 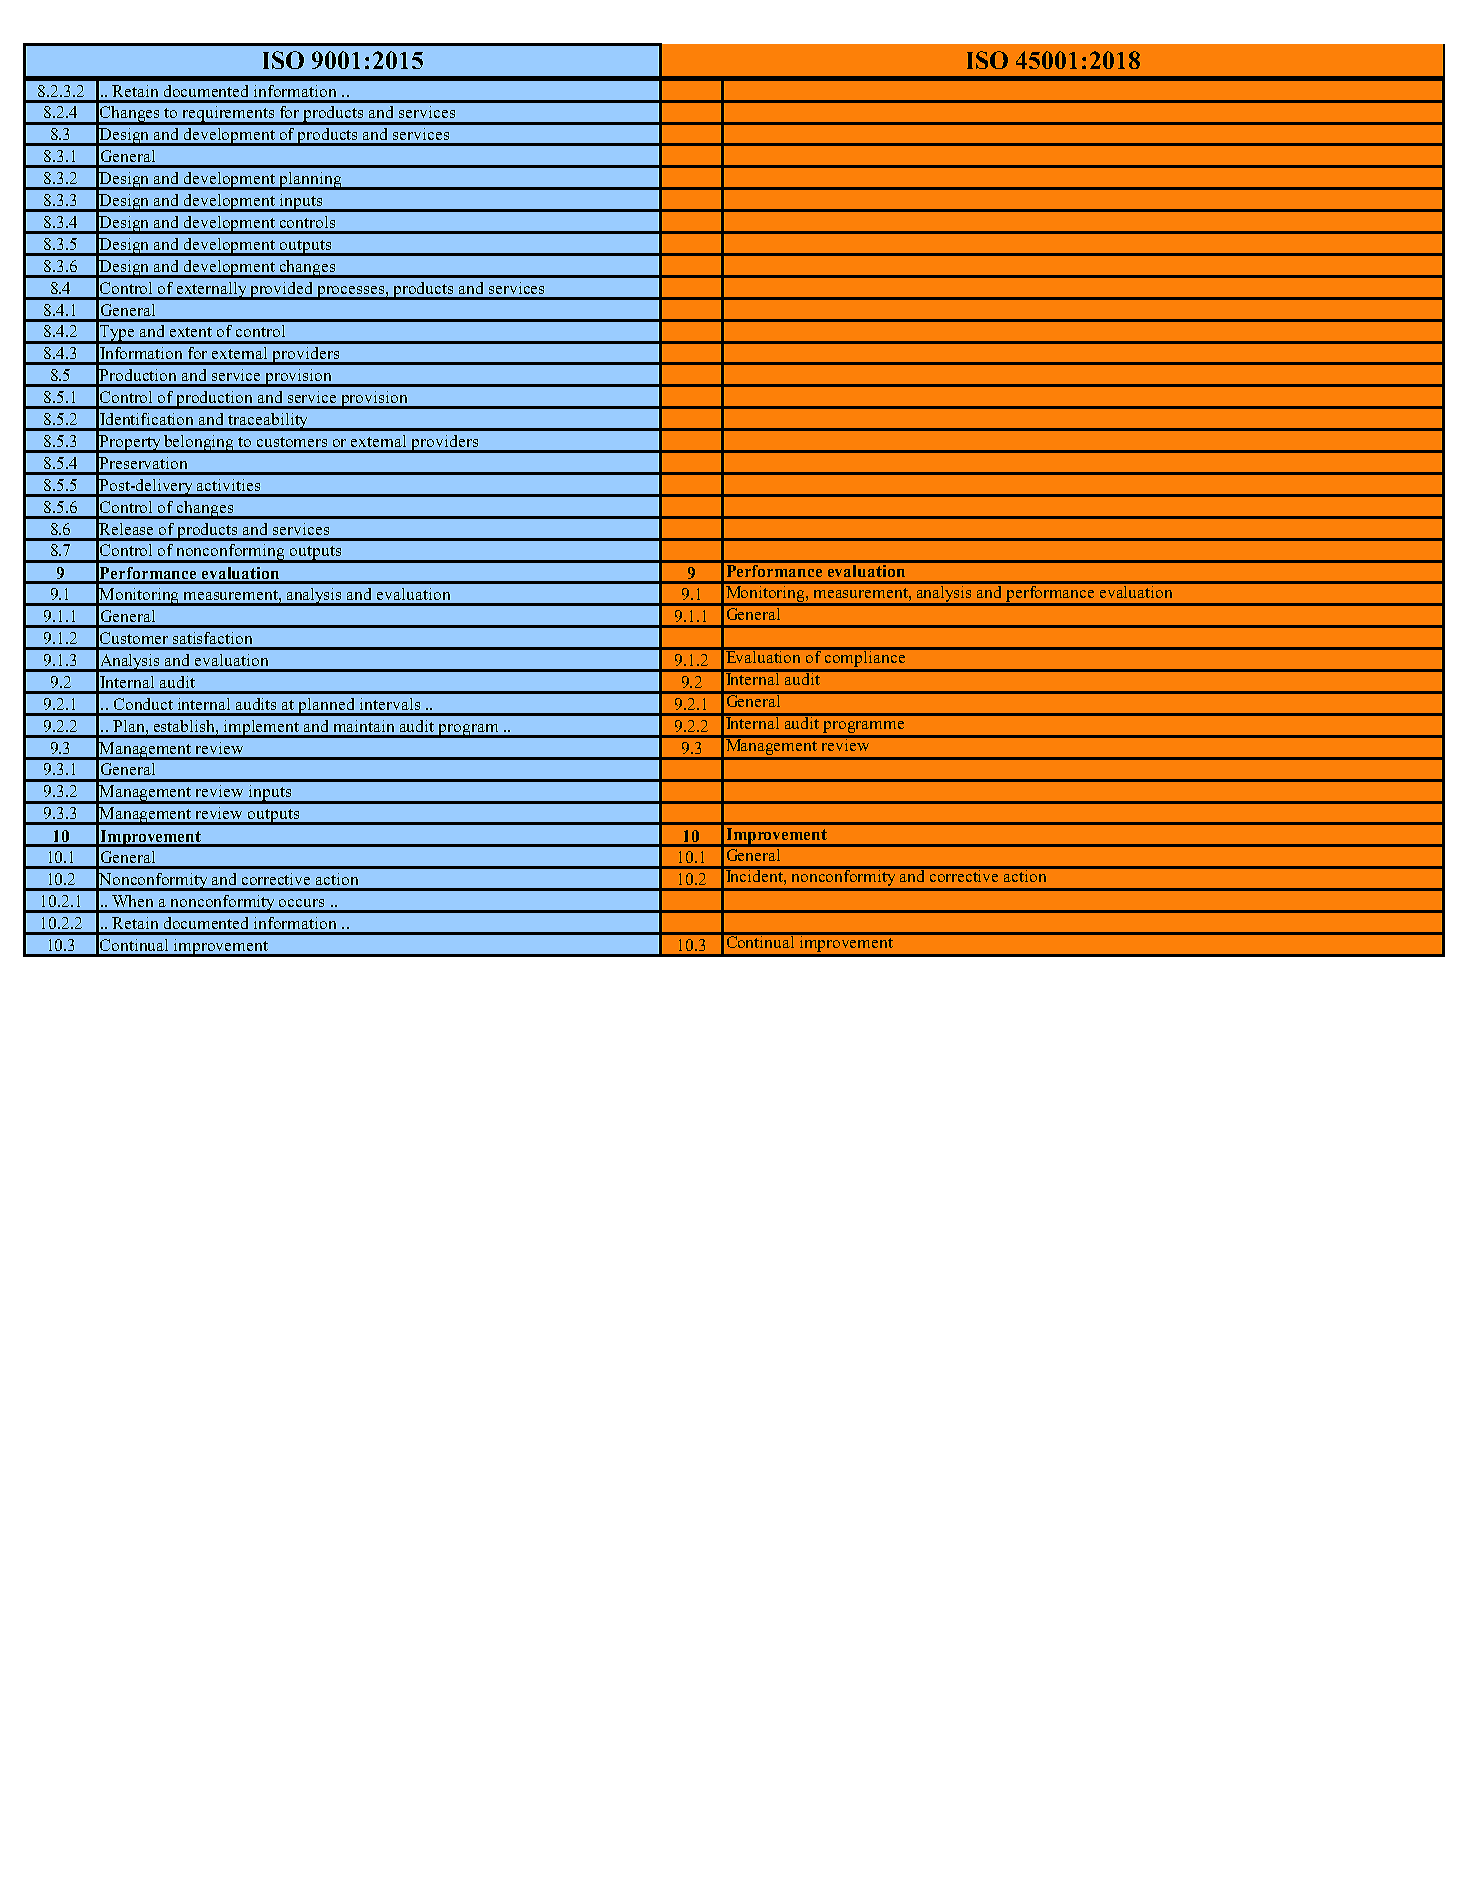 What do you see at coordinates (269, 422) in the screenshot?
I see `traceability` at bounding box center [269, 422].
